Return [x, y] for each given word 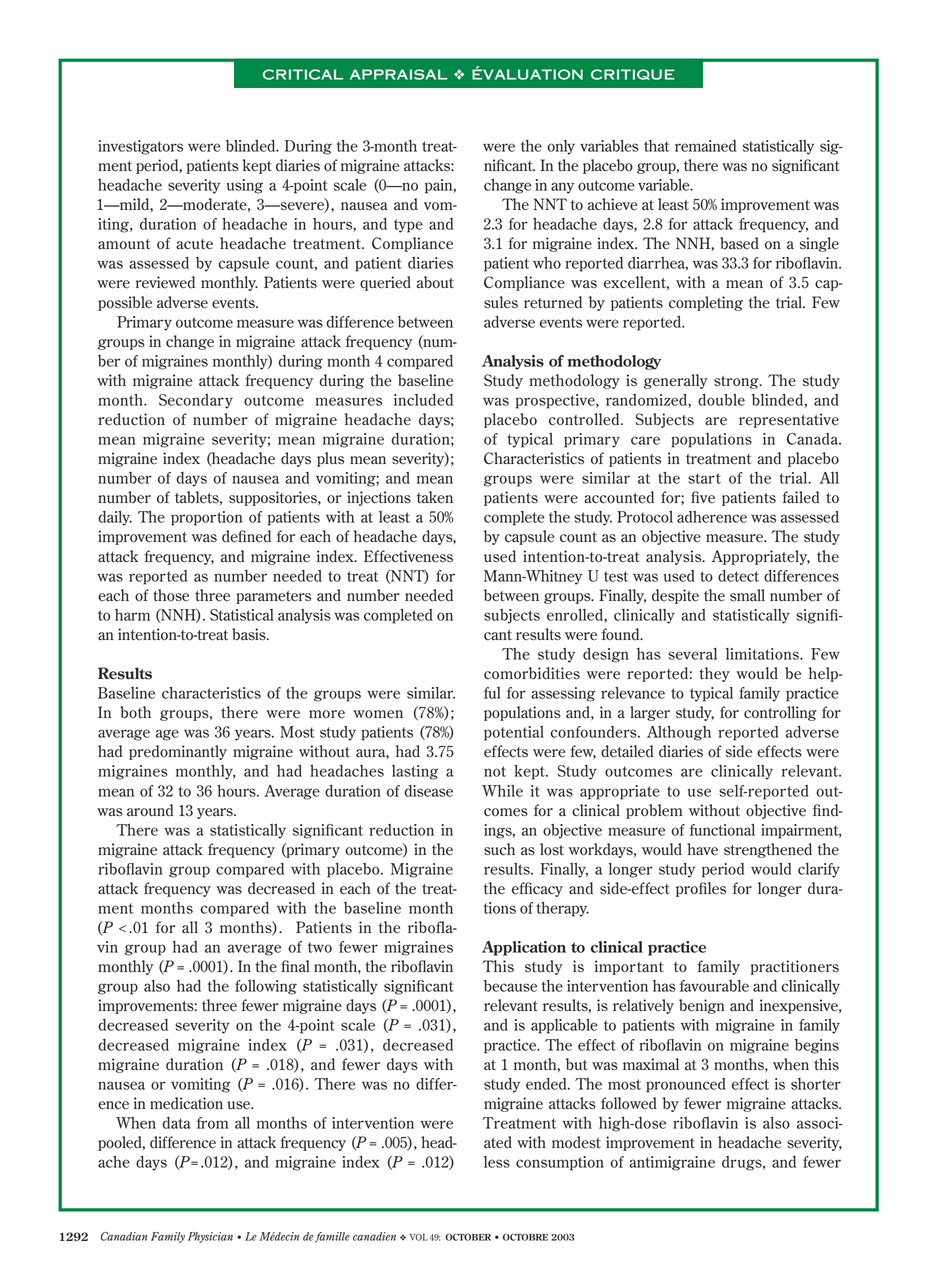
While [502, 791]
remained [705, 146]
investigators [140, 147]
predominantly [178, 752]
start [704, 478]
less [497, 1162]
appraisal [398, 74]
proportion [207, 518]
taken [435, 497]
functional [722, 830]
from [212, 1123]
